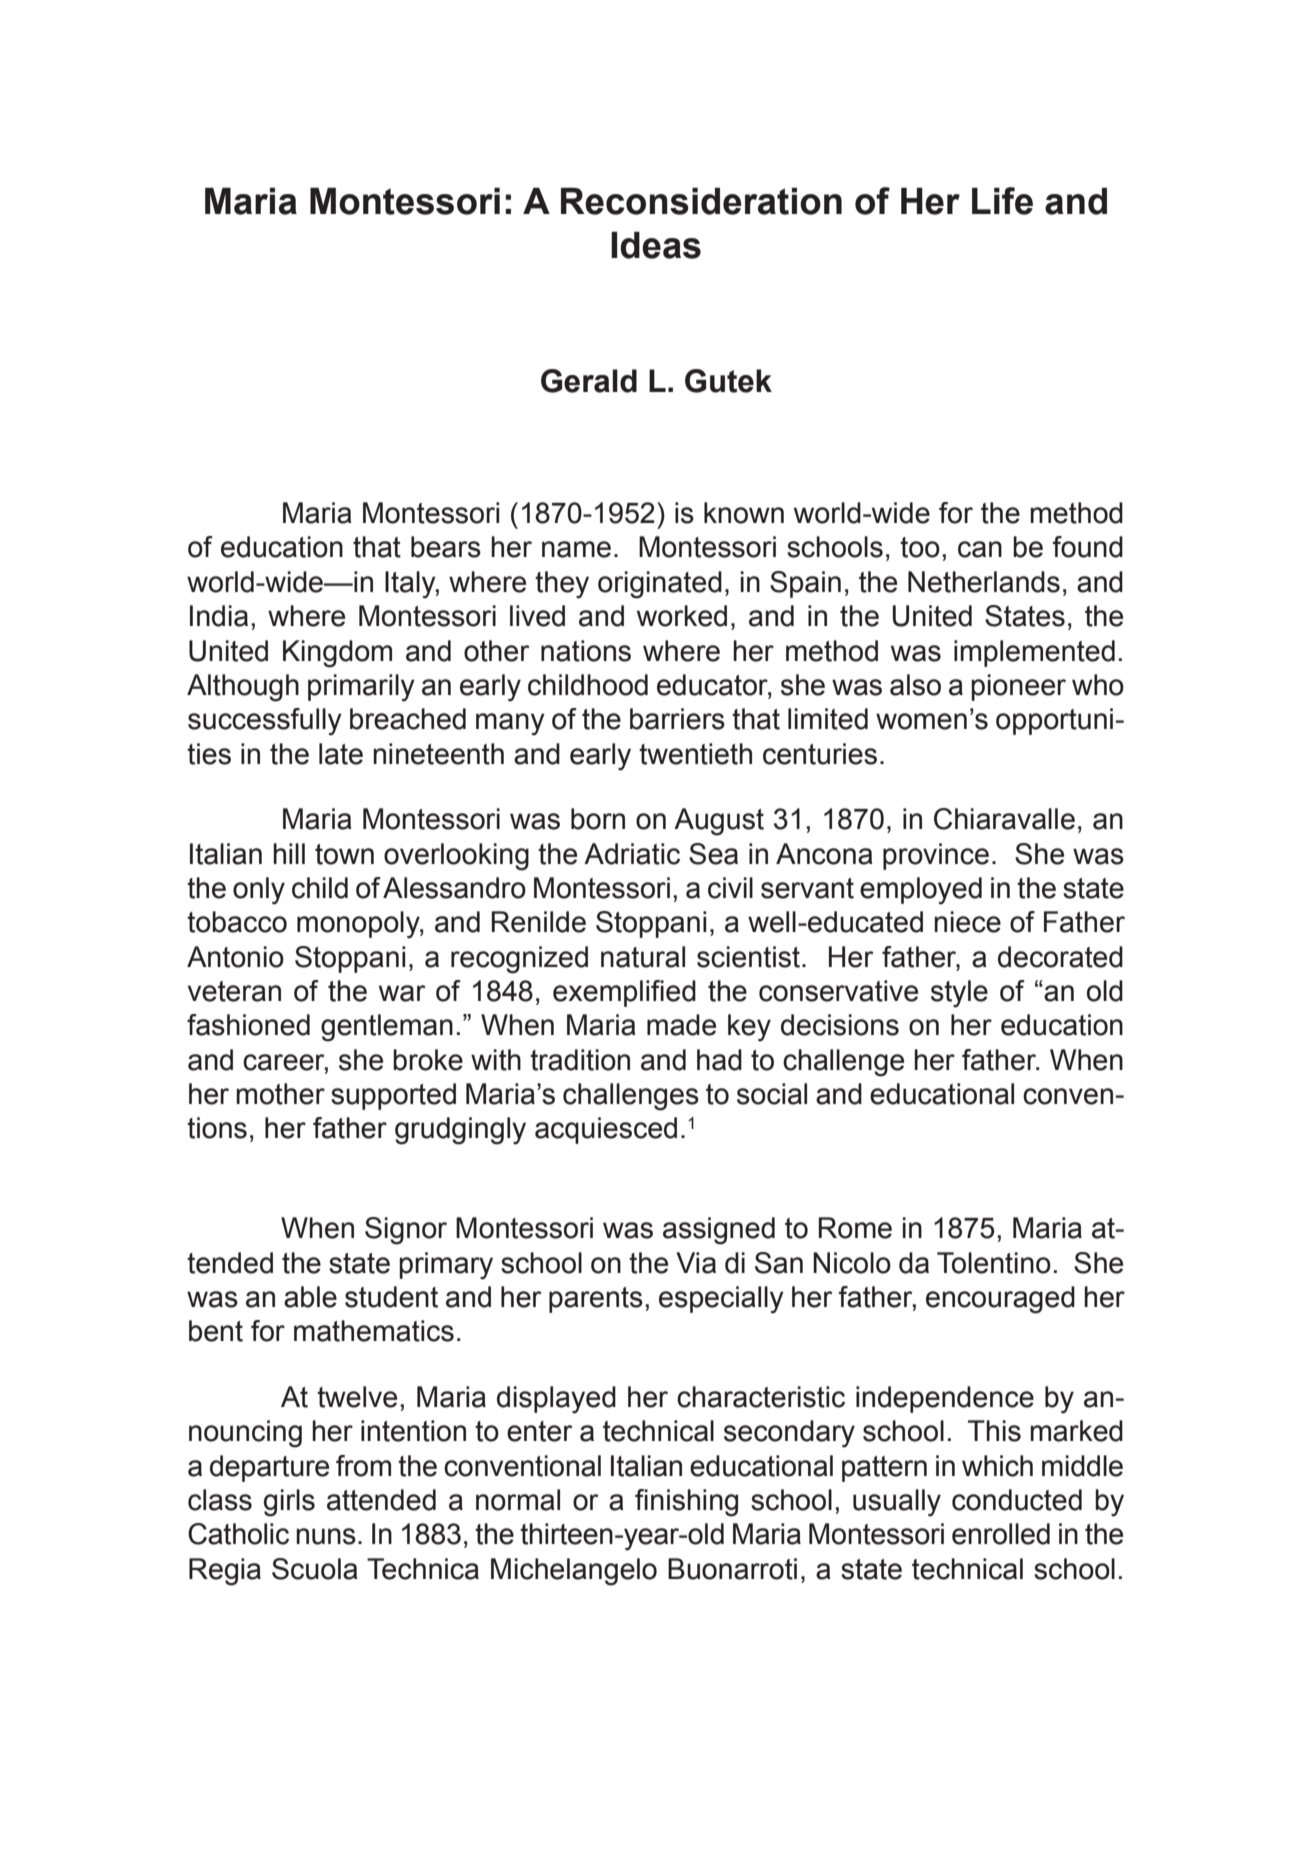 Image resolution: width=1312 pixels, height=1874 pixels. I want to click on Life, so click(1002, 201).
